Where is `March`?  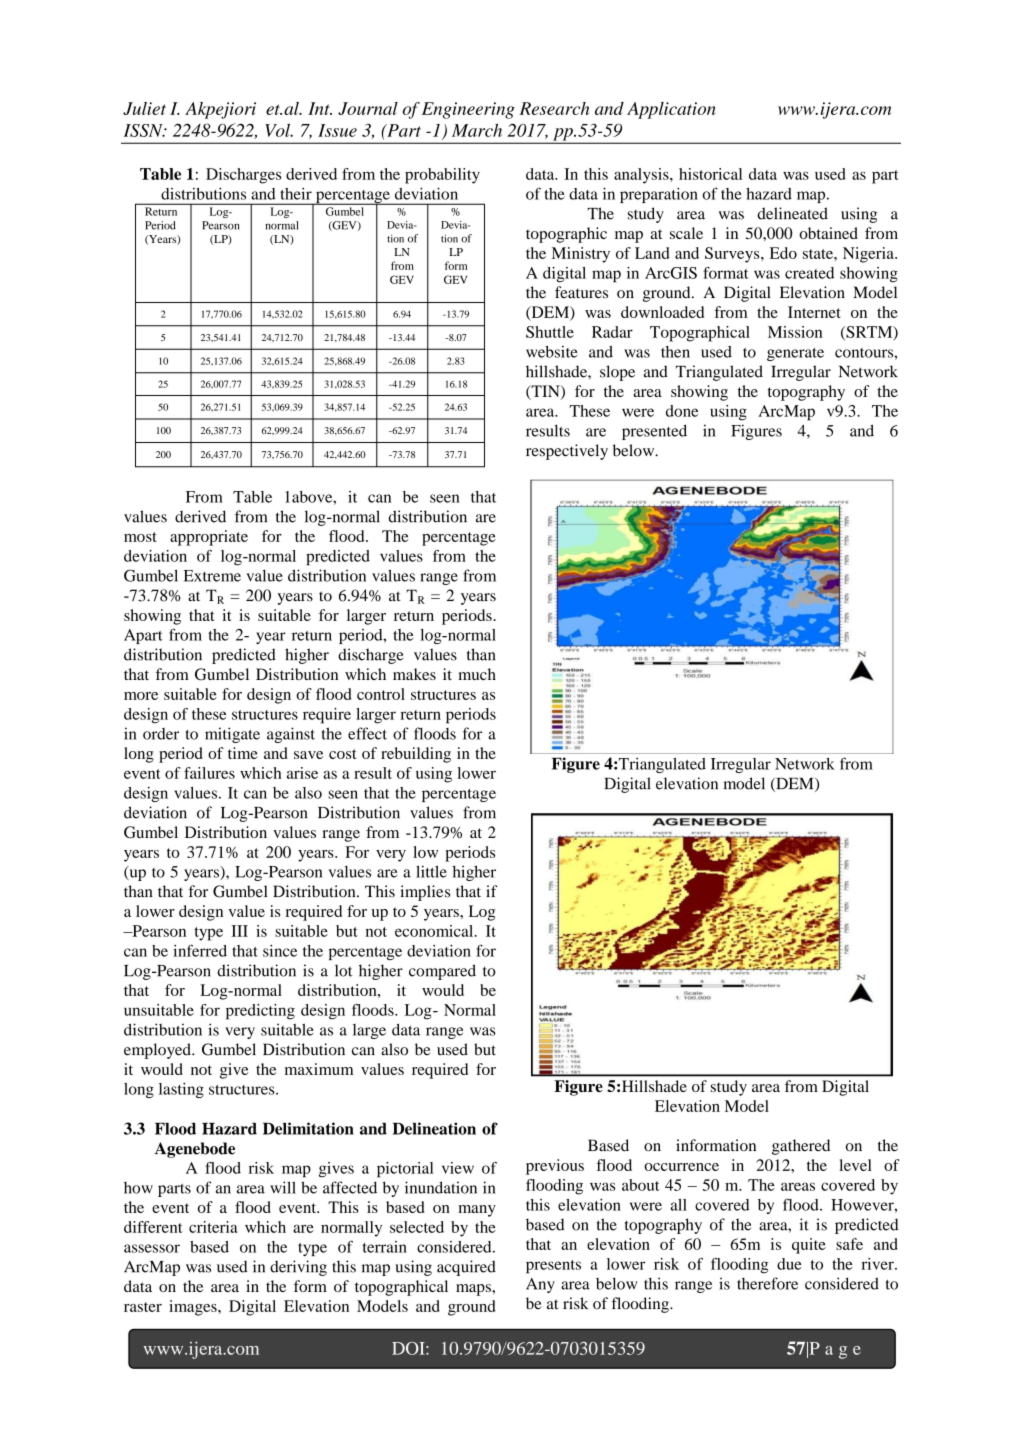
March is located at coordinates (477, 130).
